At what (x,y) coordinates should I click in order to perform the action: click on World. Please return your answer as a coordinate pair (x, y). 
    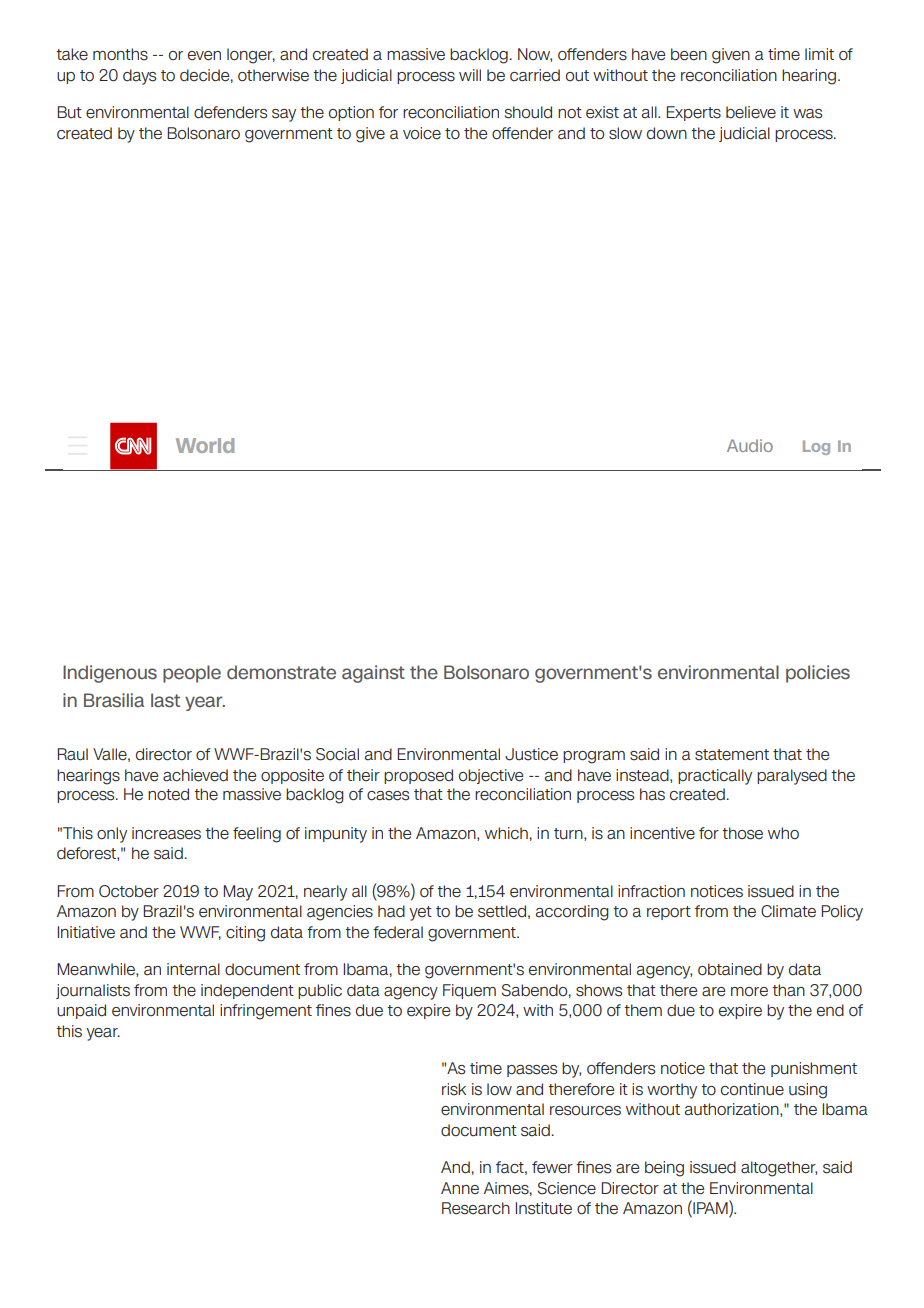
    Looking at the image, I should click on (205, 445).
